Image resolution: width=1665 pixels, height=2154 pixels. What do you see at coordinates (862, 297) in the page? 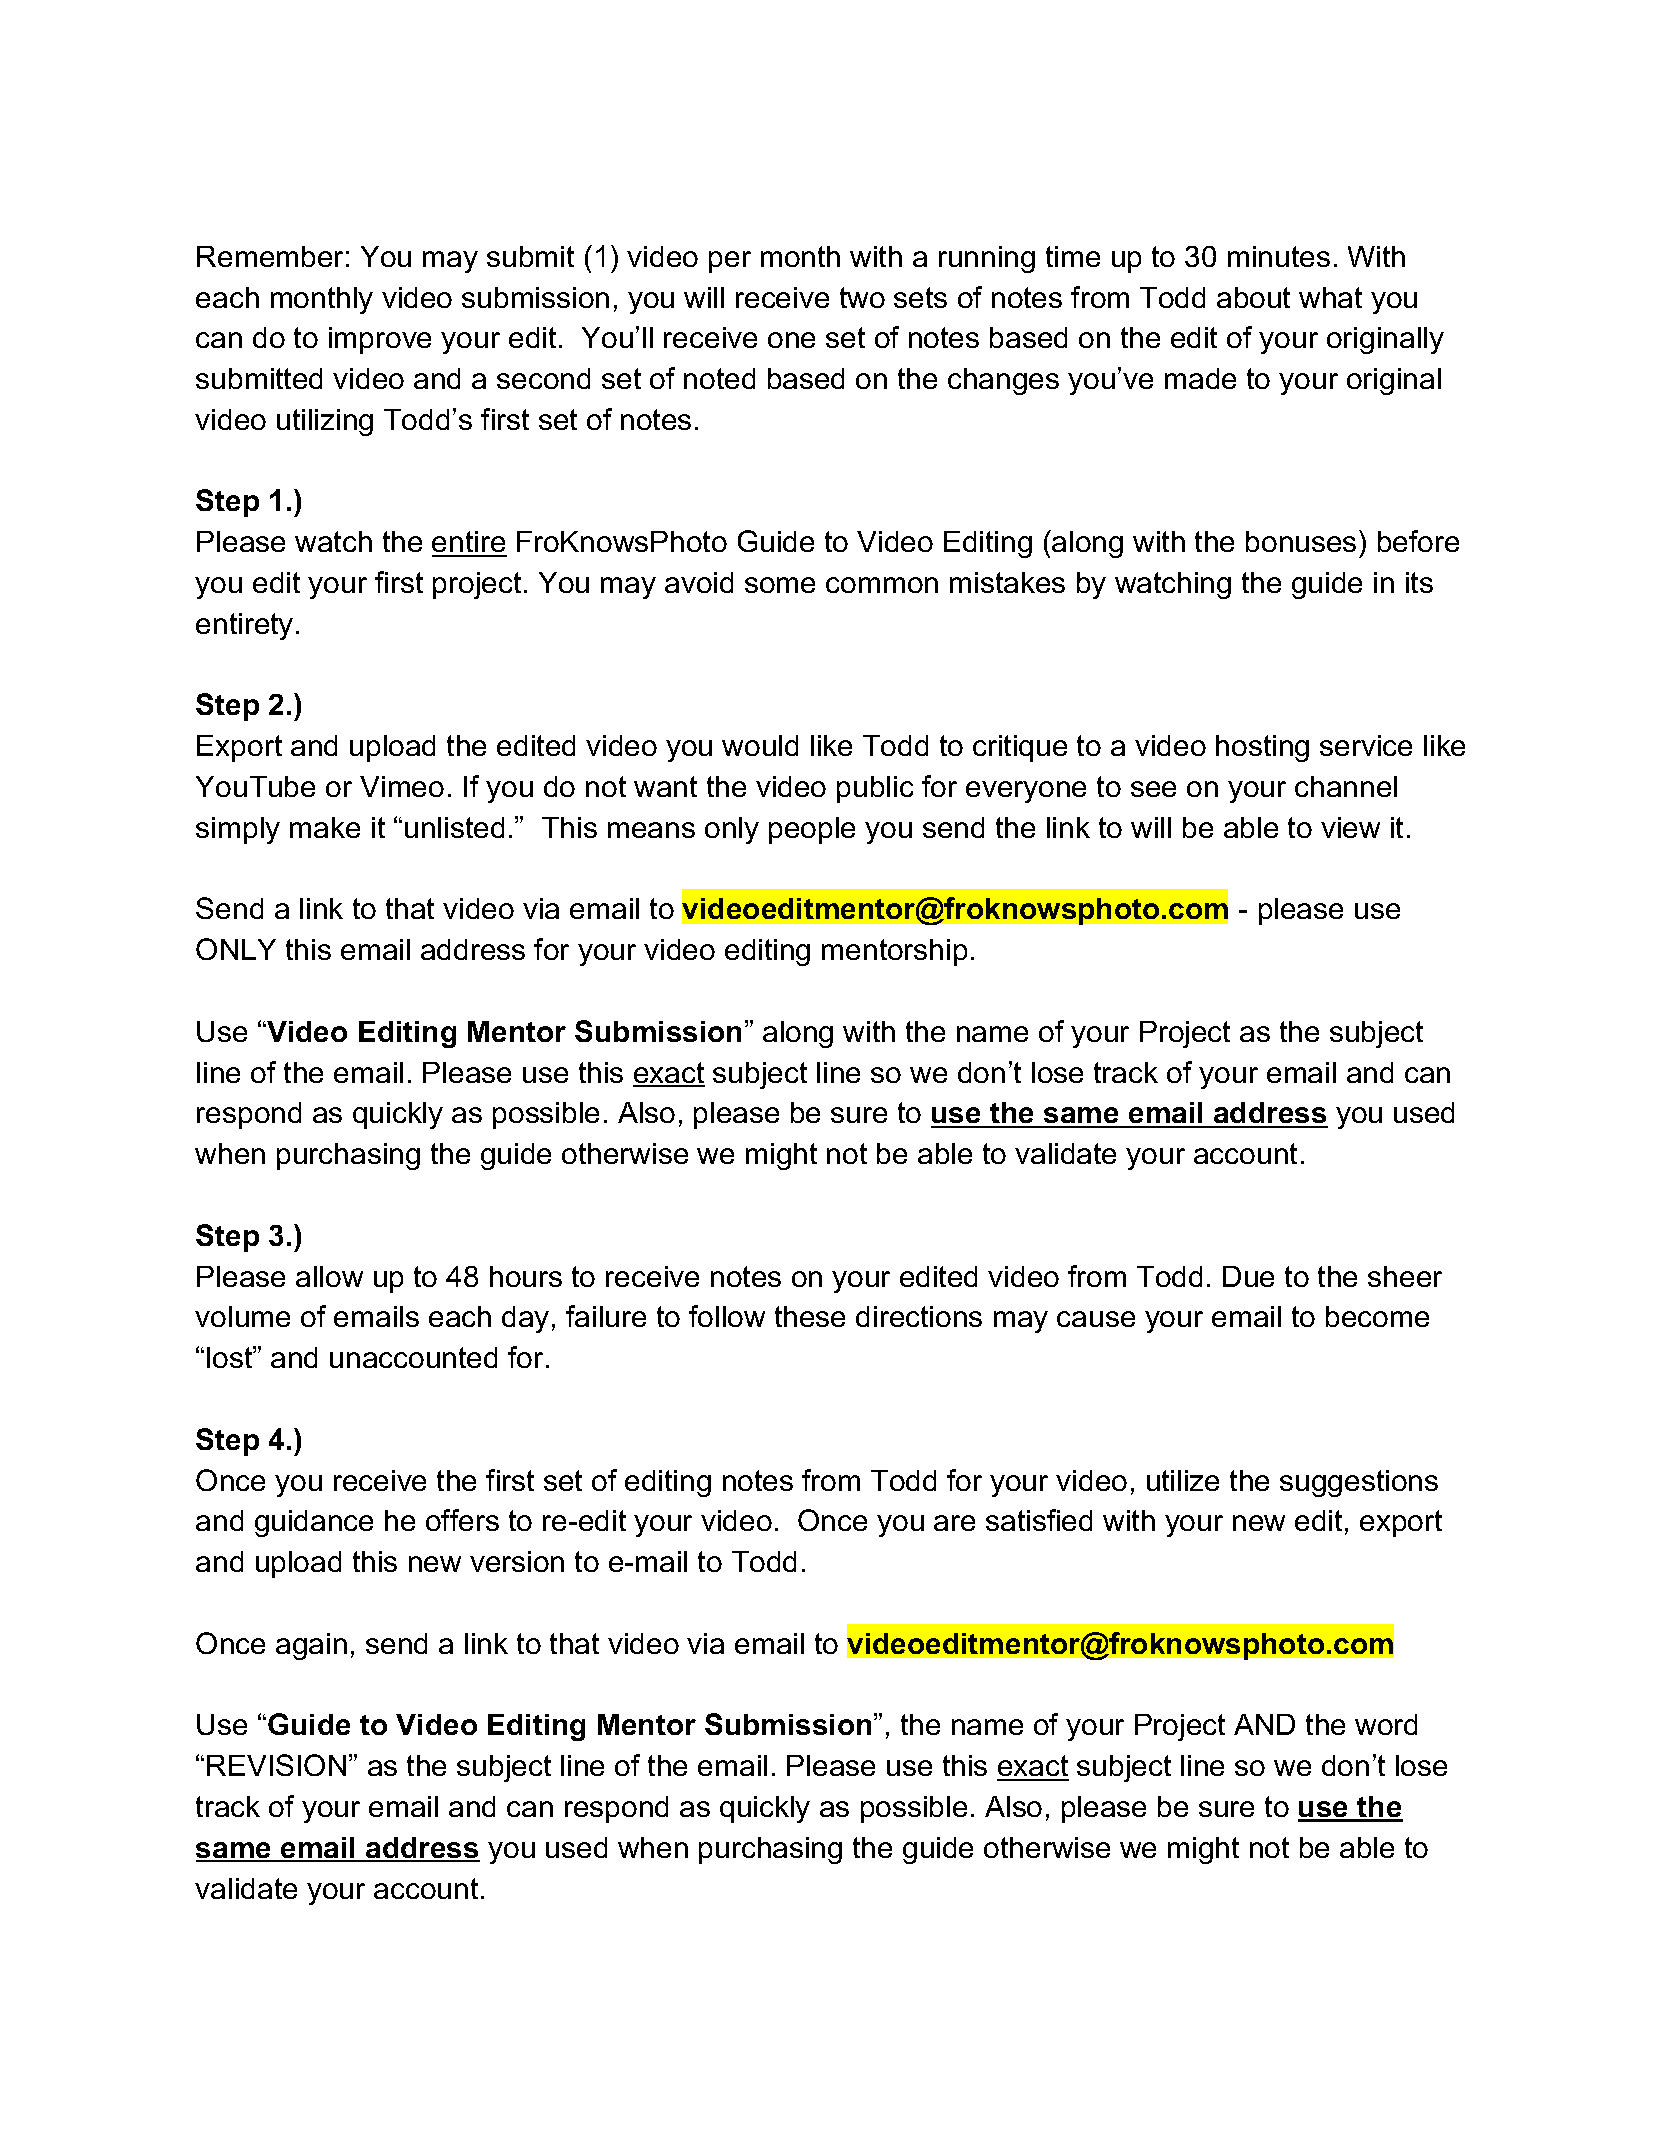
I see `two` at bounding box center [862, 297].
